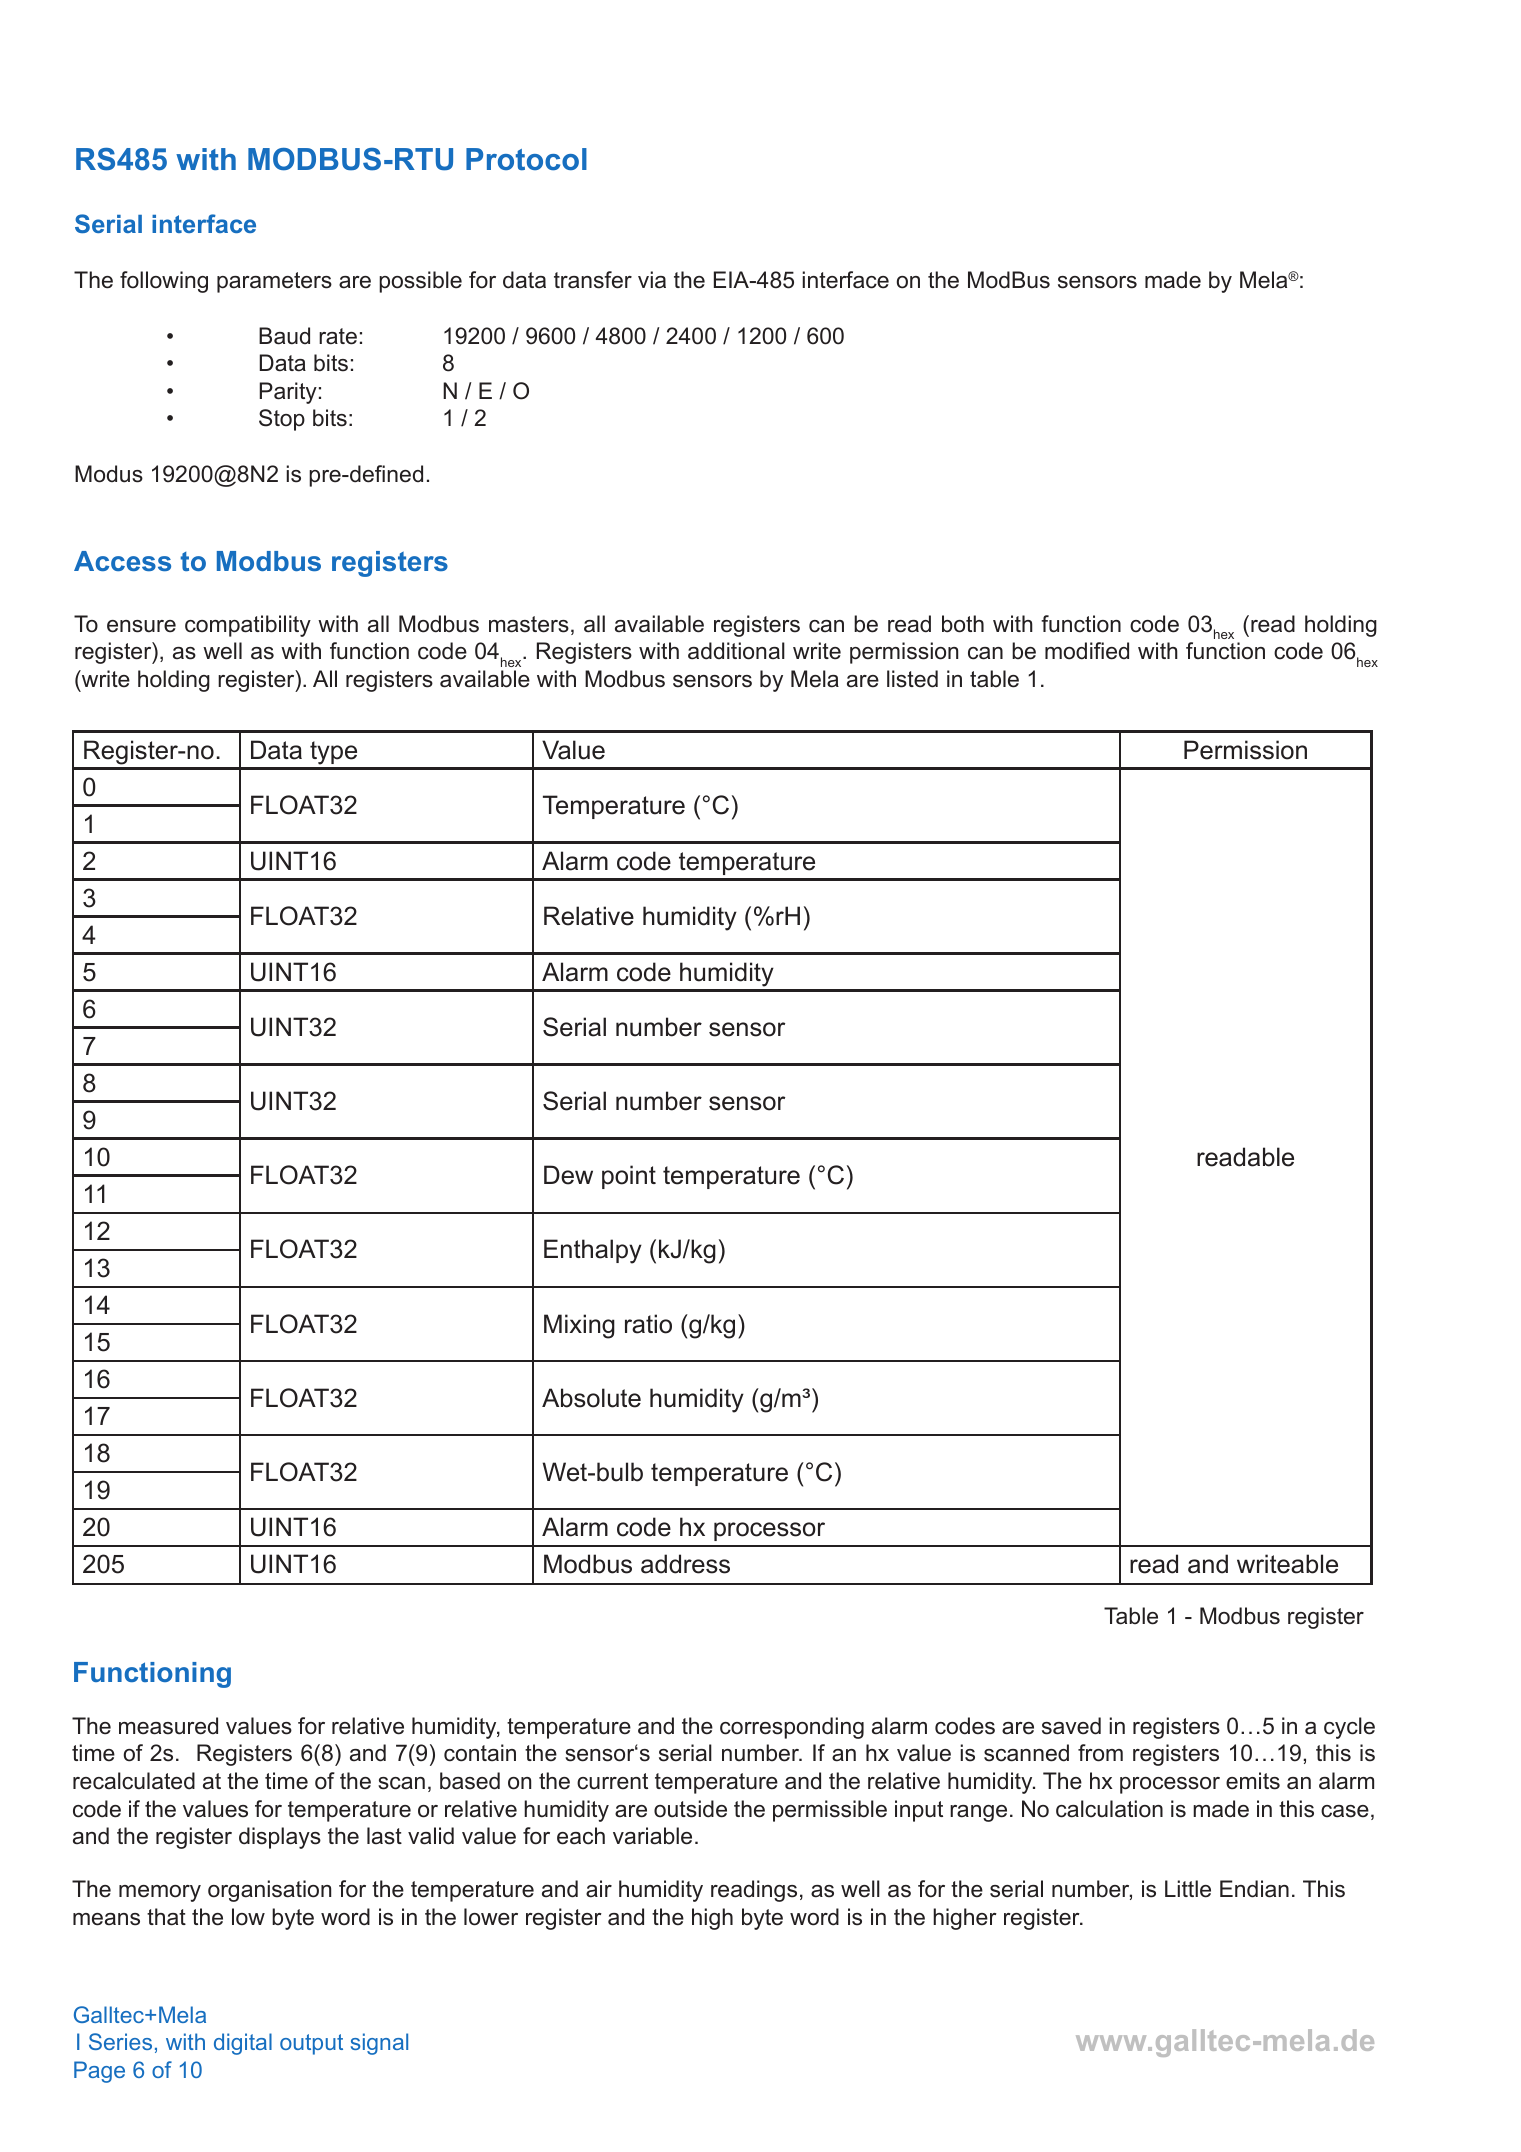 The height and width of the screenshot is (2152, 1521). I want to click on digital, so click(243, 2044).
